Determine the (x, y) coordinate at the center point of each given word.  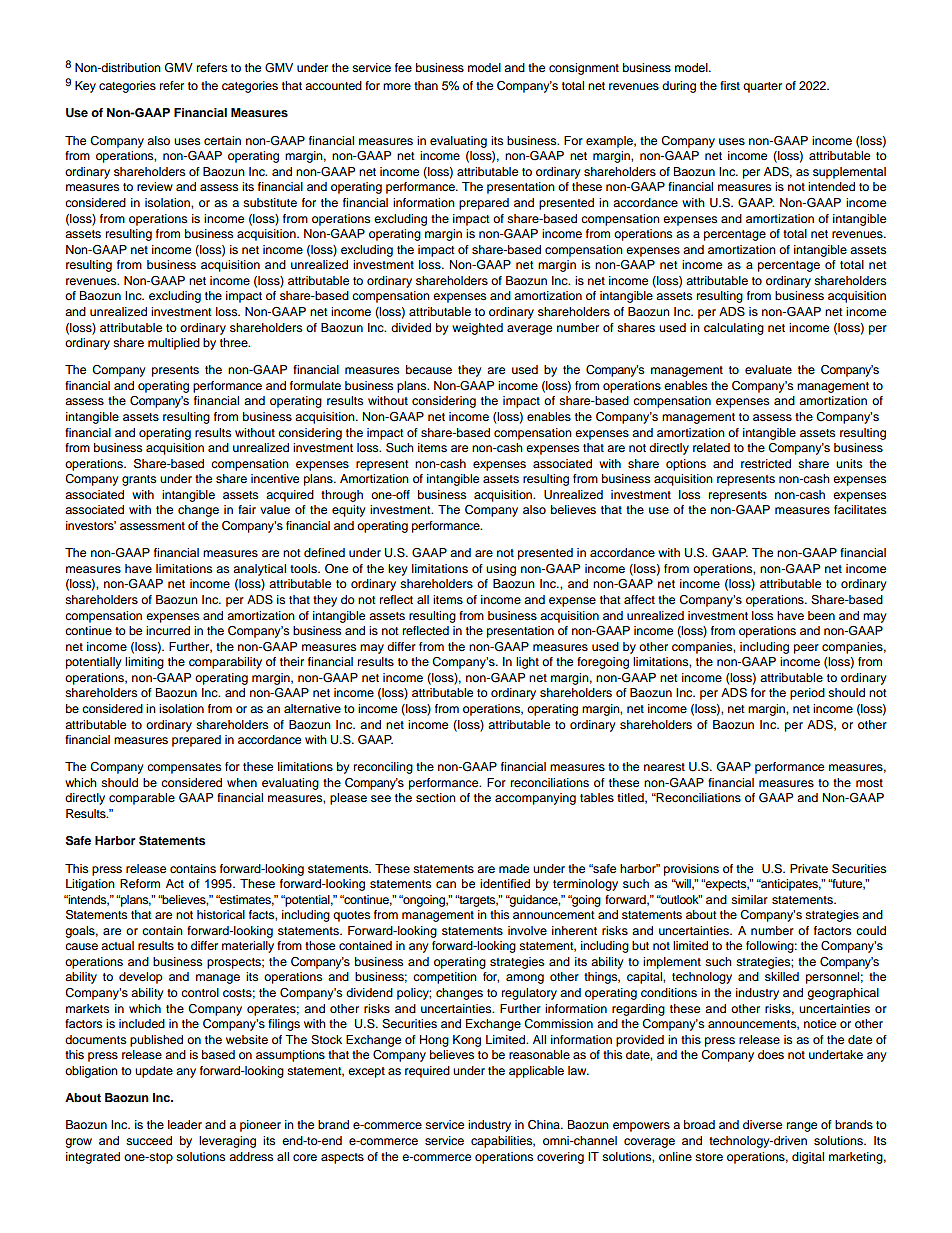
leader (185, 1124)
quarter (762, 87)
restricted (766, 463)
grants (139, 480)
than (426, 85)
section (436, 797)
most (869, 783)
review (155, 186)
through (342, 496)
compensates (184, 768)
